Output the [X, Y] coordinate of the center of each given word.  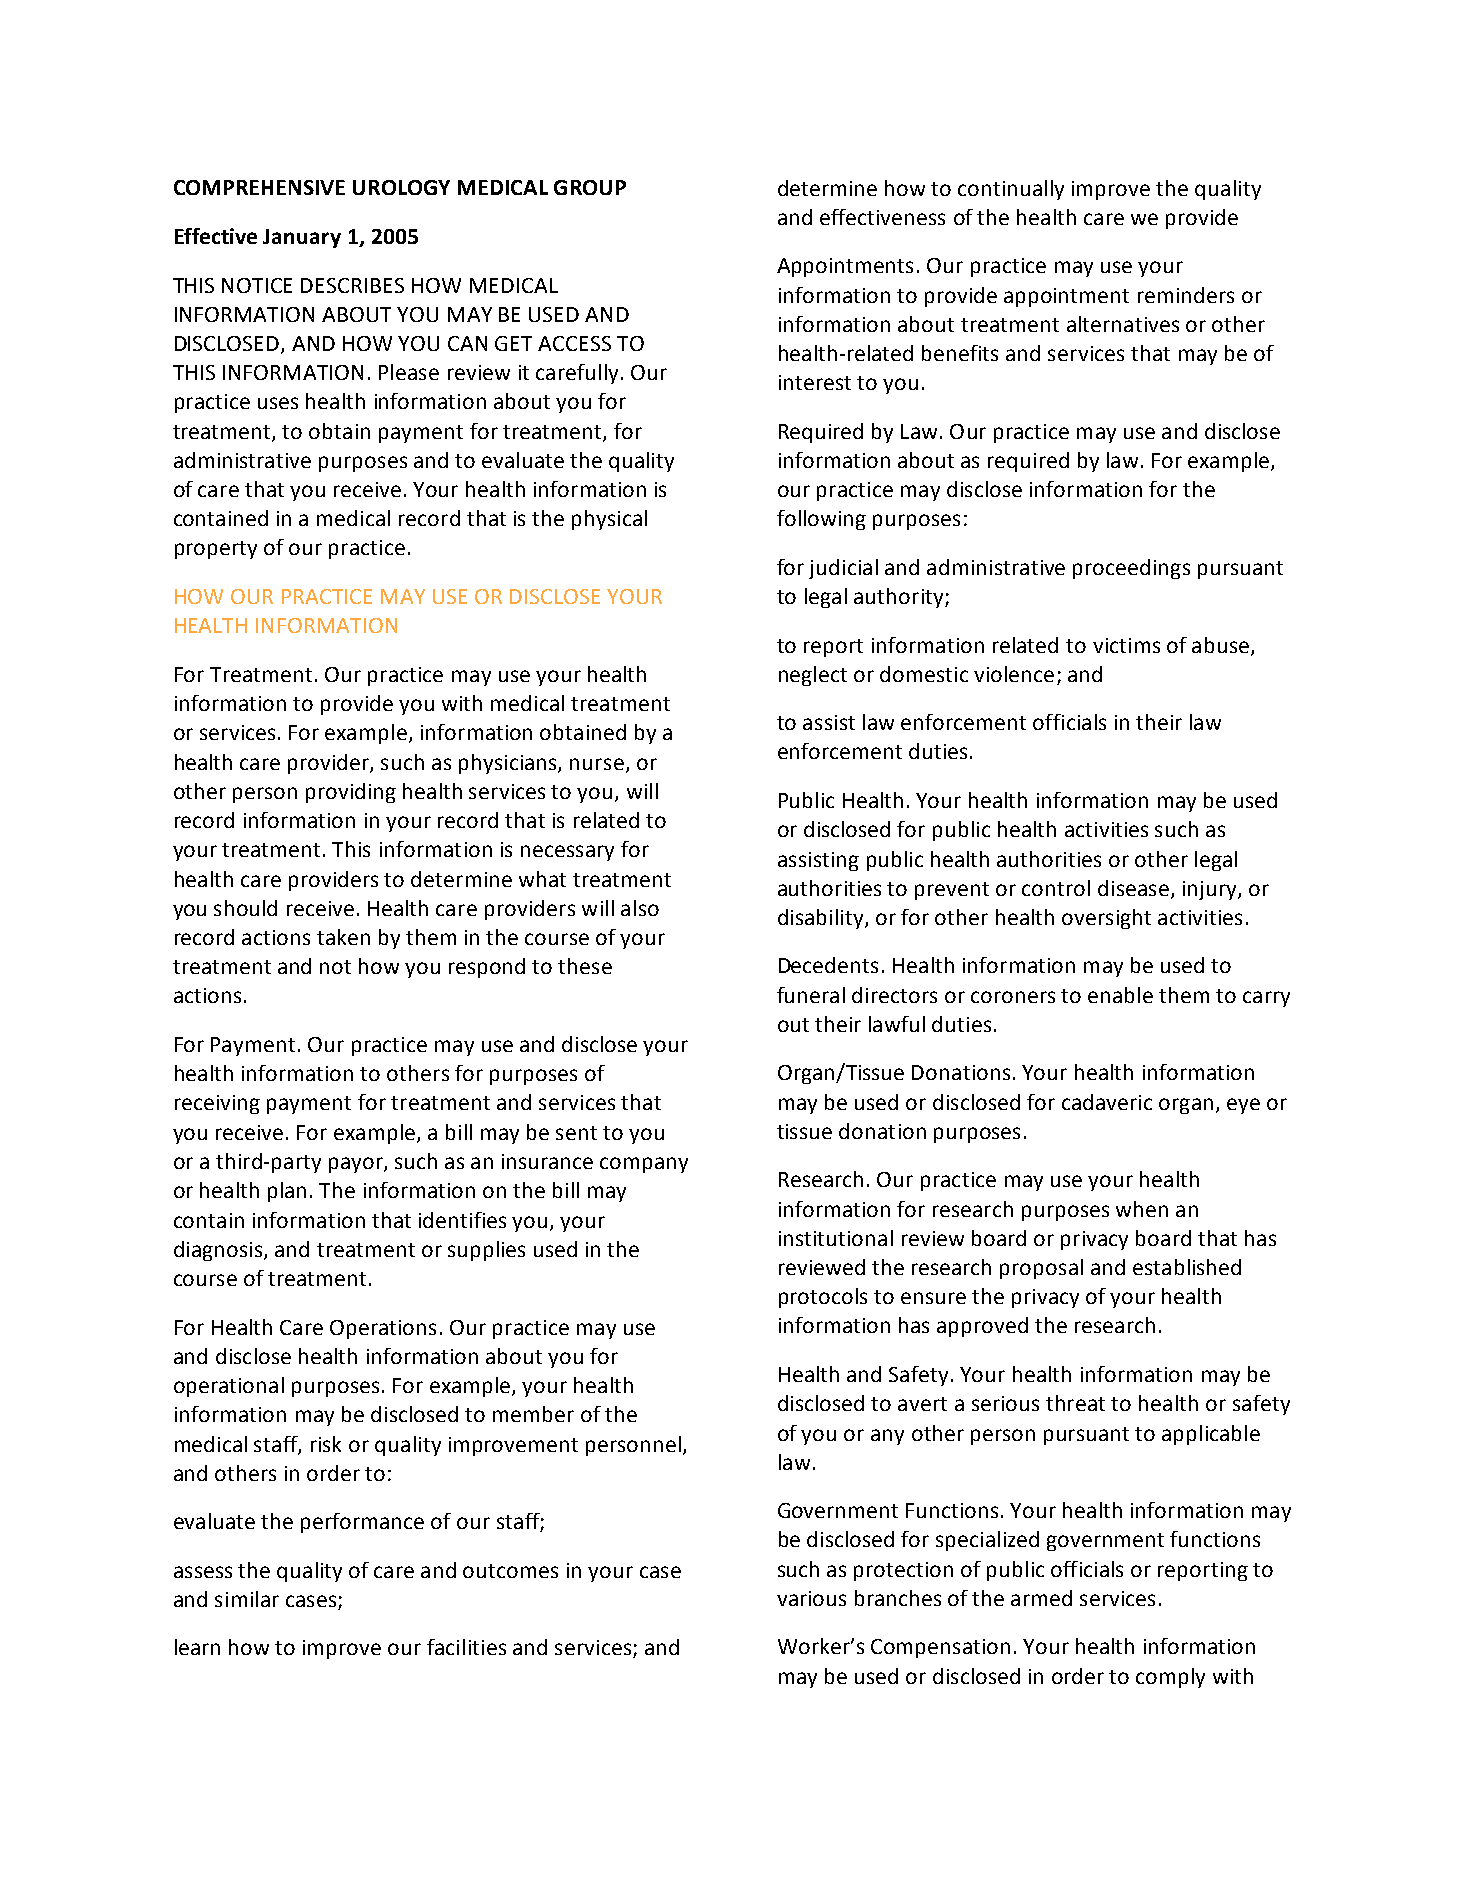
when [1142, 1209]
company [644, 1165]
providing [351, 793]
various [811, 1598]
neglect [813, 676]
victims [1126, 645]
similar [247, 1599]
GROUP [590, 187]
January [302, 238]
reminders [1186, 295]
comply [1170, 1678]
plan [287, 1192]
